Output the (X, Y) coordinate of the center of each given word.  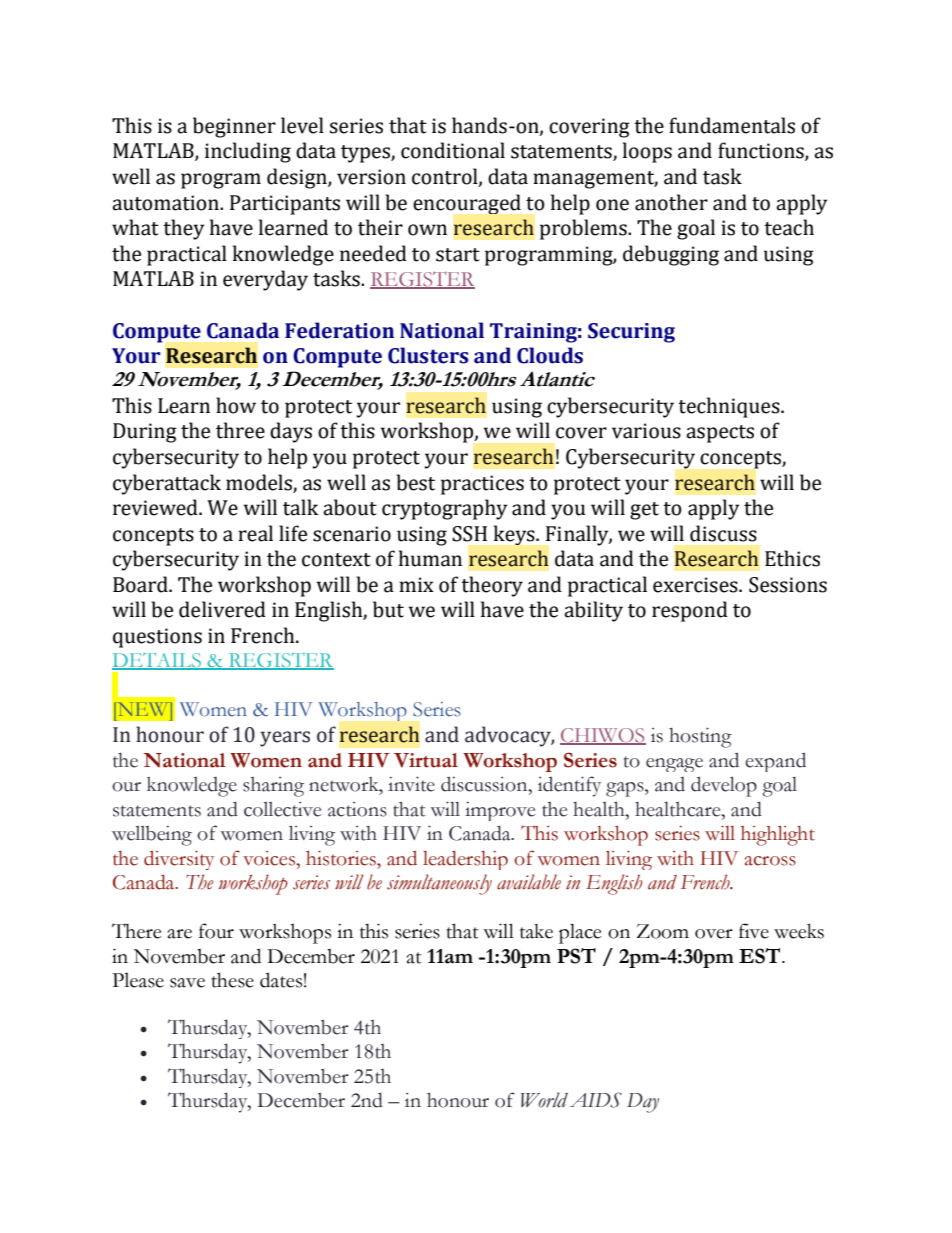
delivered (222, 609)
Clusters (428, 355)
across (770, 861)
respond (690, 611)
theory (492, 586)
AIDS (596, 1100)
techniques (730, 407)
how (236, 405)
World (544, 1100)
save (187, 983)
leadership (465, 860)
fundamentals (732, 125)
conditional (453, 150)
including (248, 152)
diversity (179, 860)
